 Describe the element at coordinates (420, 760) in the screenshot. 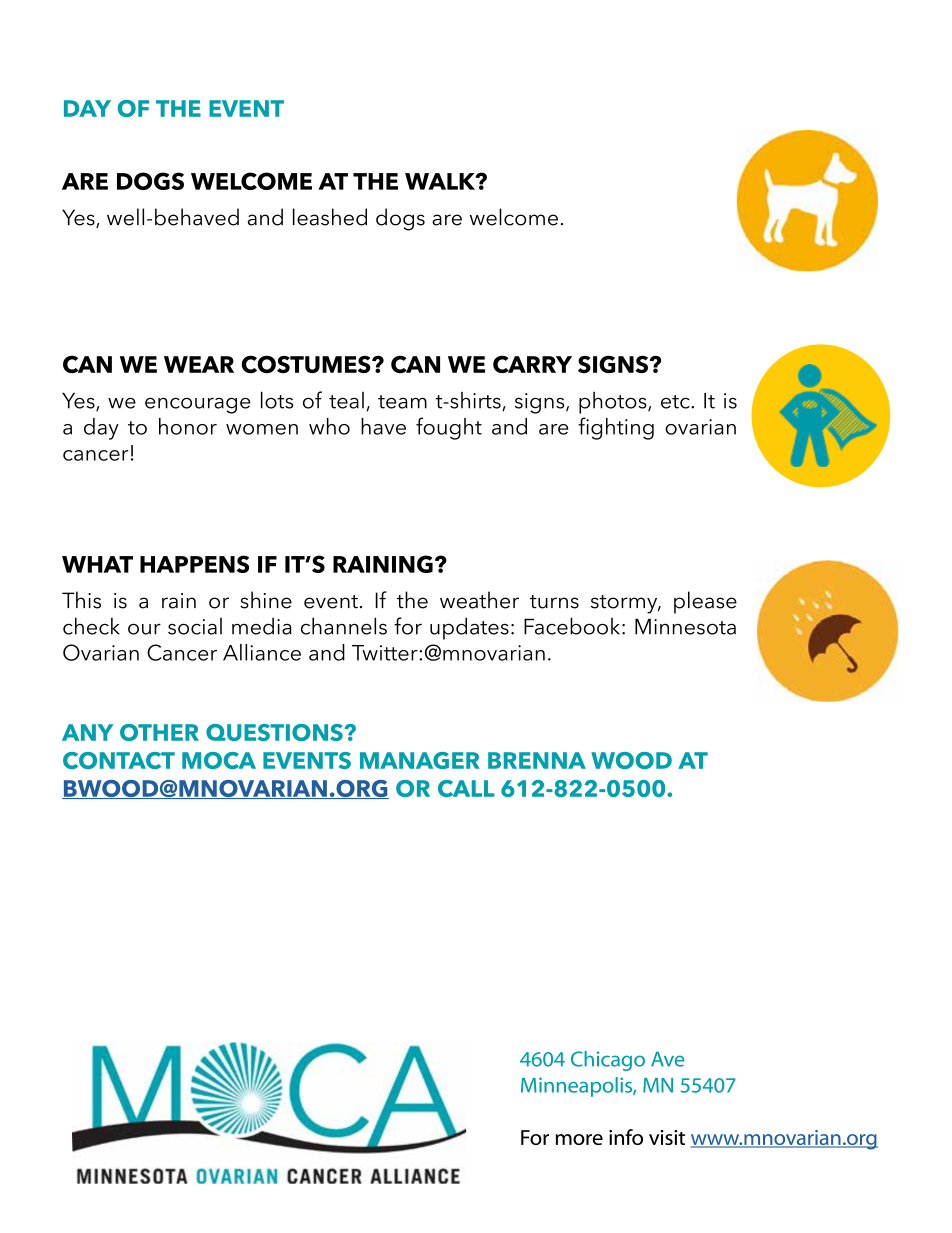

I see `MANAGER` at that location.
